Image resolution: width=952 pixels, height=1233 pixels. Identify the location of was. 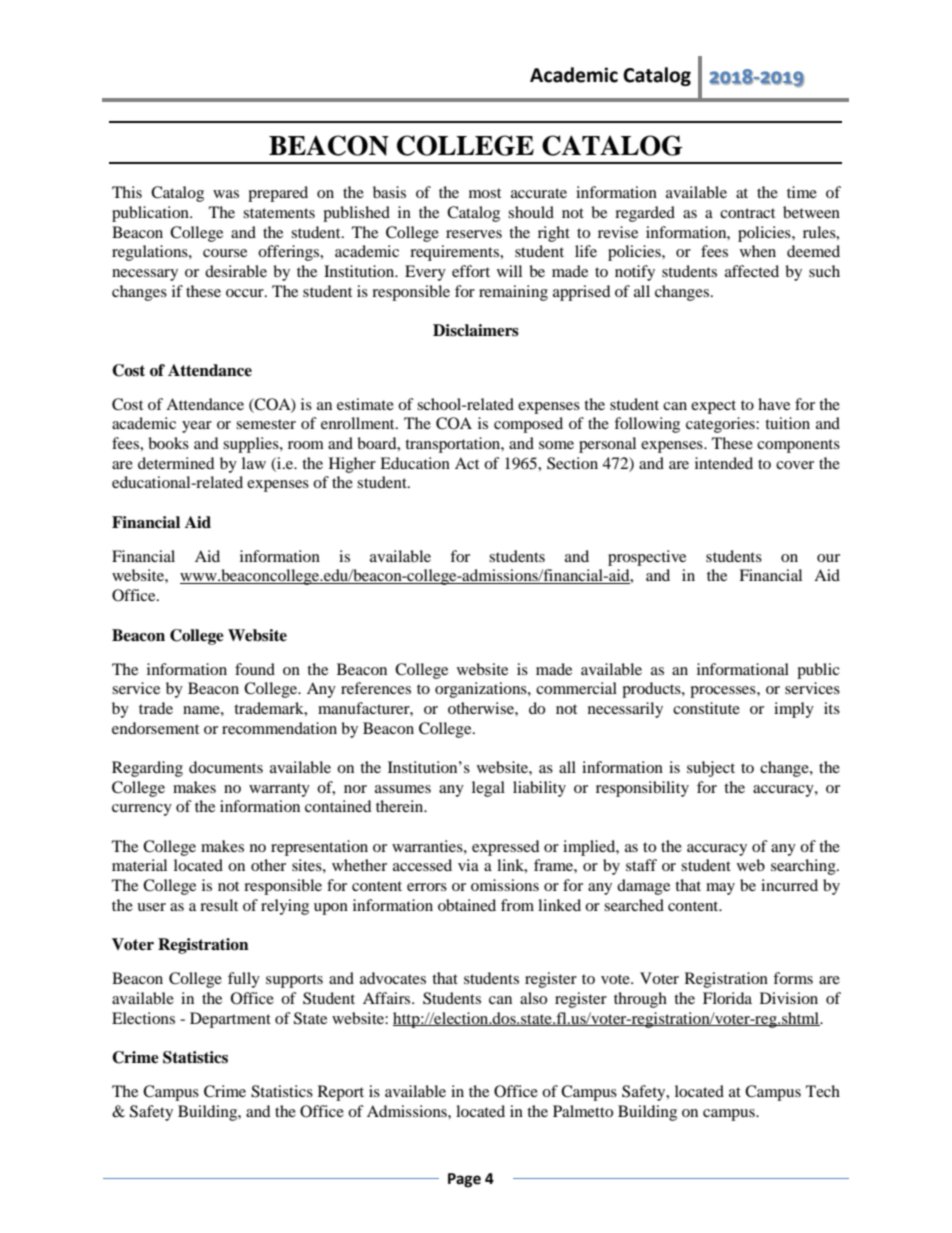
(226, 194).
